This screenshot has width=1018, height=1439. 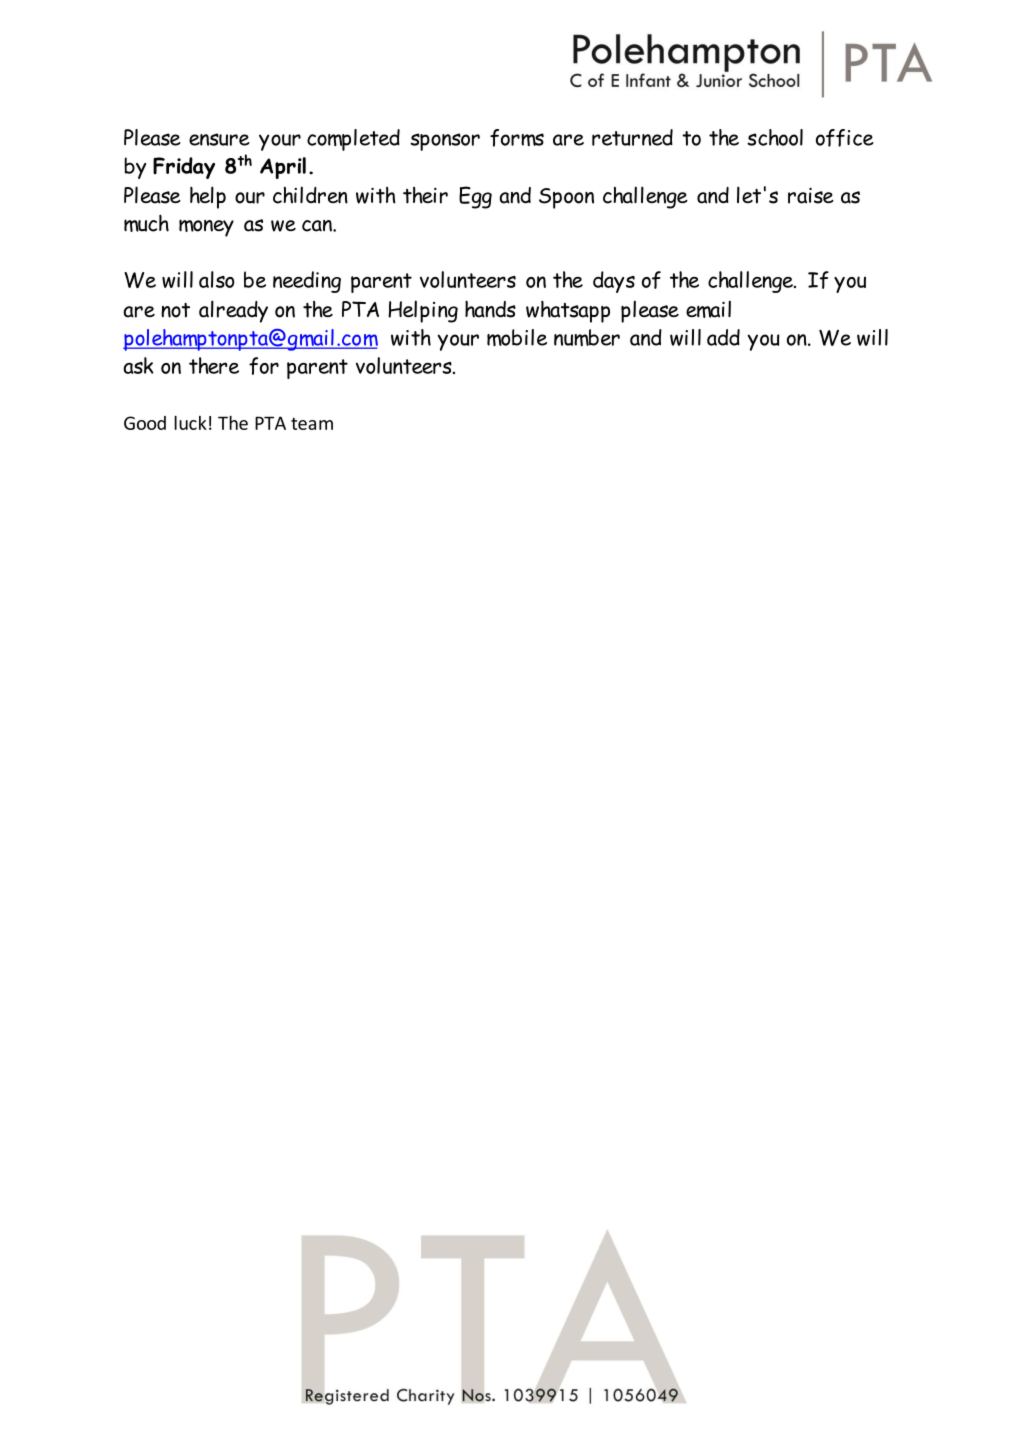 What do you see at coordinates (219, 139) in the screenshot?
I see `ensure` at bounding box center [219, 139].
